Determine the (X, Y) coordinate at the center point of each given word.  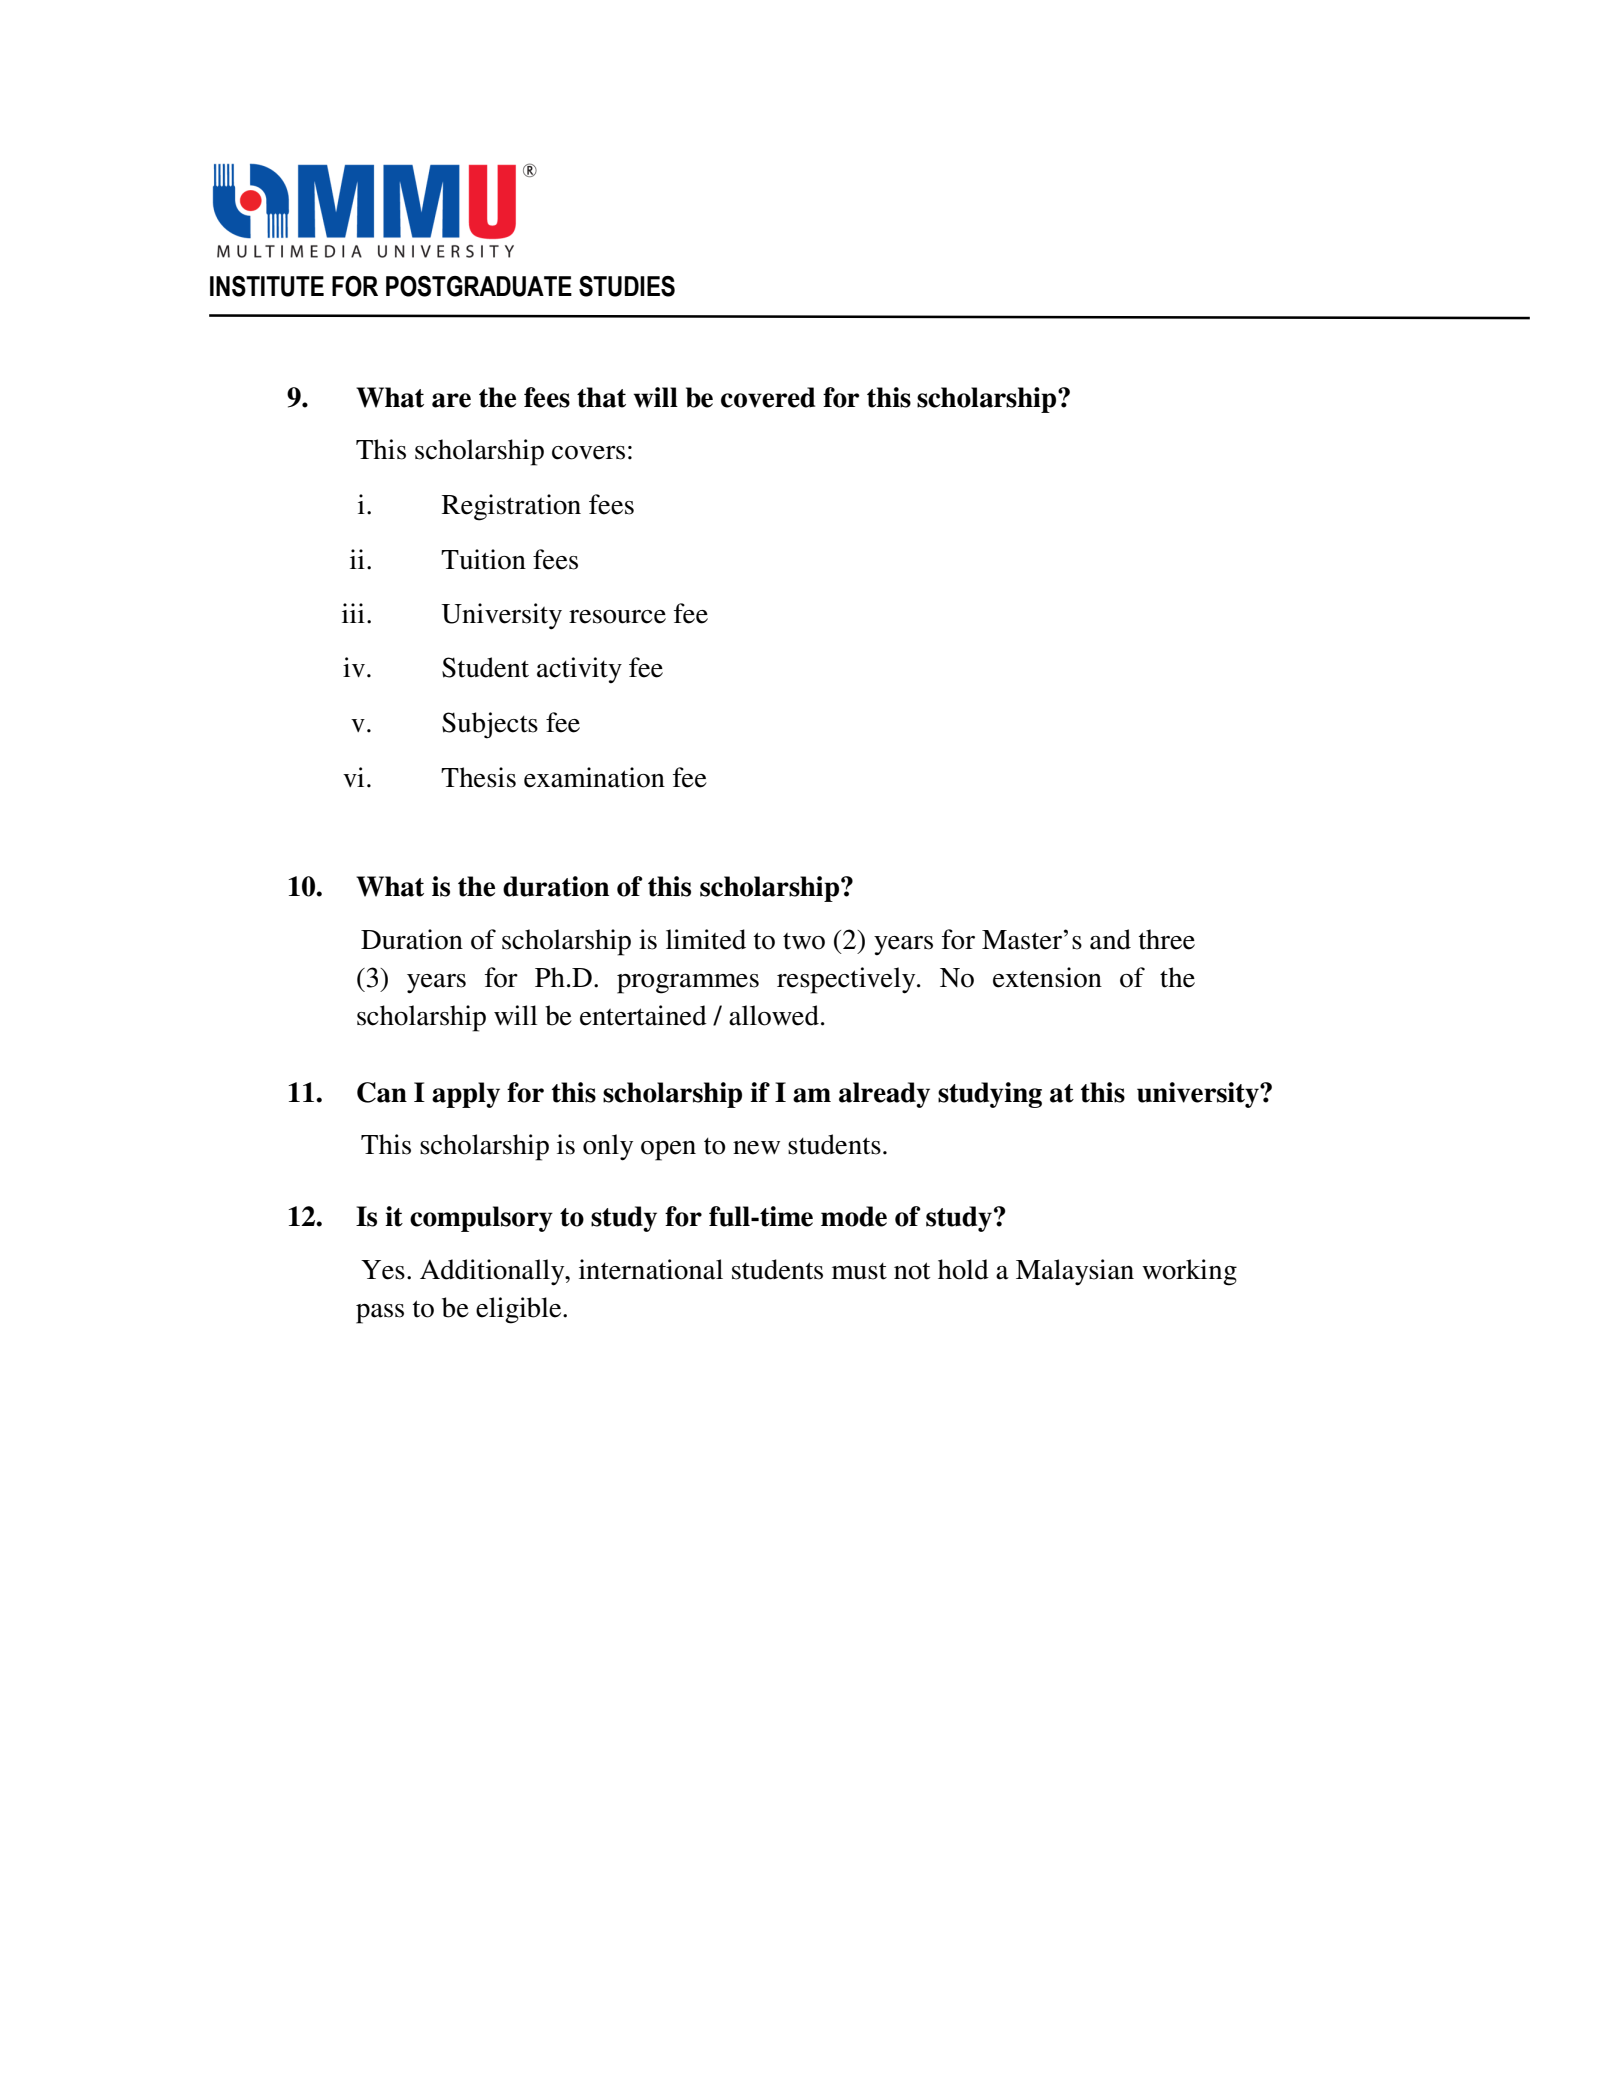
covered (768, 397)
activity (579, 670)
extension (1047, 977)
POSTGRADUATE (479, 286)
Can (382, 1092)
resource (617, 617)
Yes (383, 1270)
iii (353, 613)
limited (706, 939)
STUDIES (627, 286)
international (651, 1269)
